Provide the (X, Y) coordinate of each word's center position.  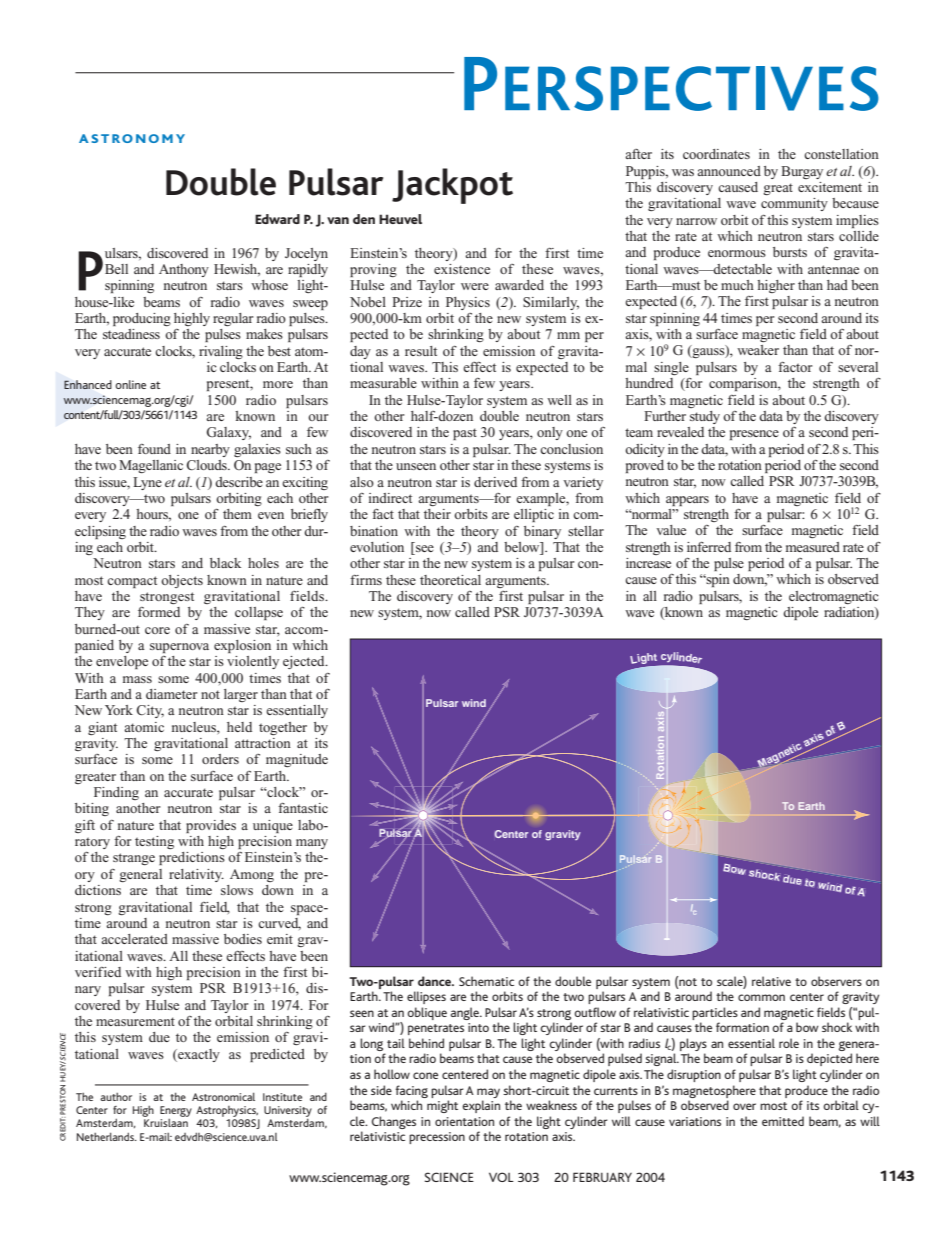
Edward (277, 219)
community (794, 204)
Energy (176, 1111)
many (312, 844)
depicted (829, 1059)
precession (437, 1138)
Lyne (147, 483)
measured (813, 547)
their (437, 514)
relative (771, 981)
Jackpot (452, 186)
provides (211, 826)
